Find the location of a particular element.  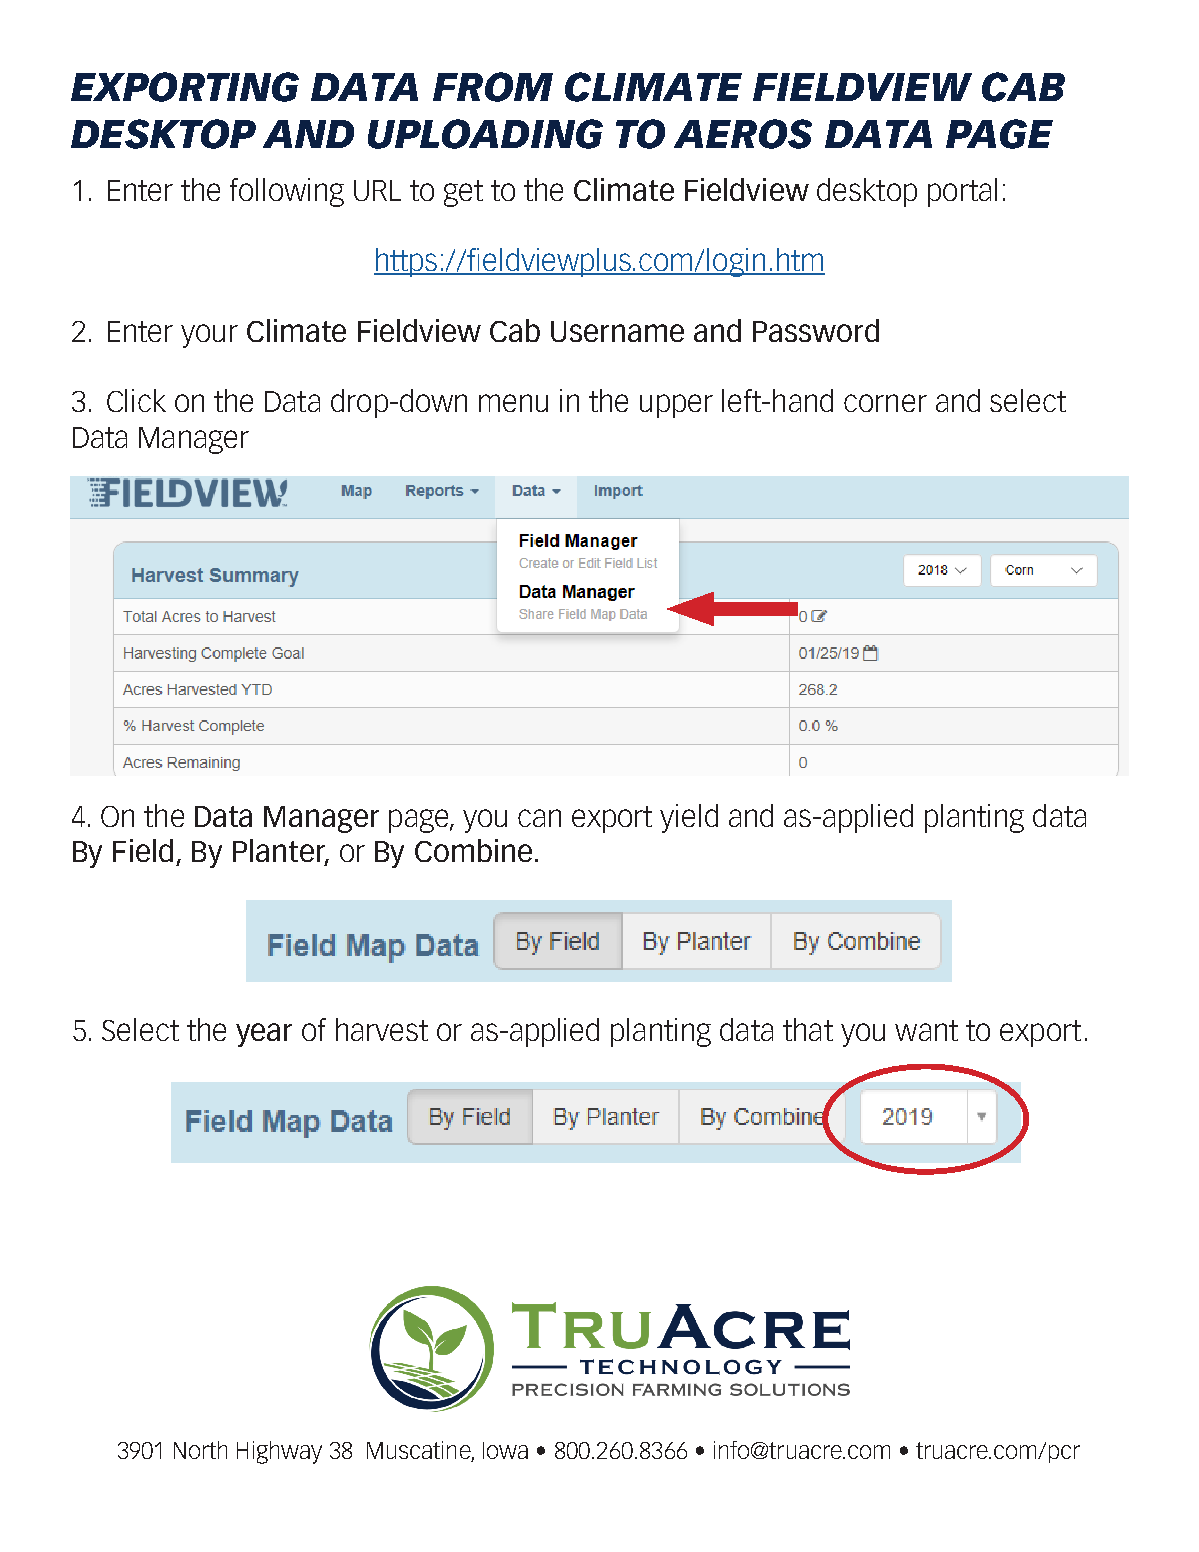

UPLOADING is located at coordinates (485, 134).
